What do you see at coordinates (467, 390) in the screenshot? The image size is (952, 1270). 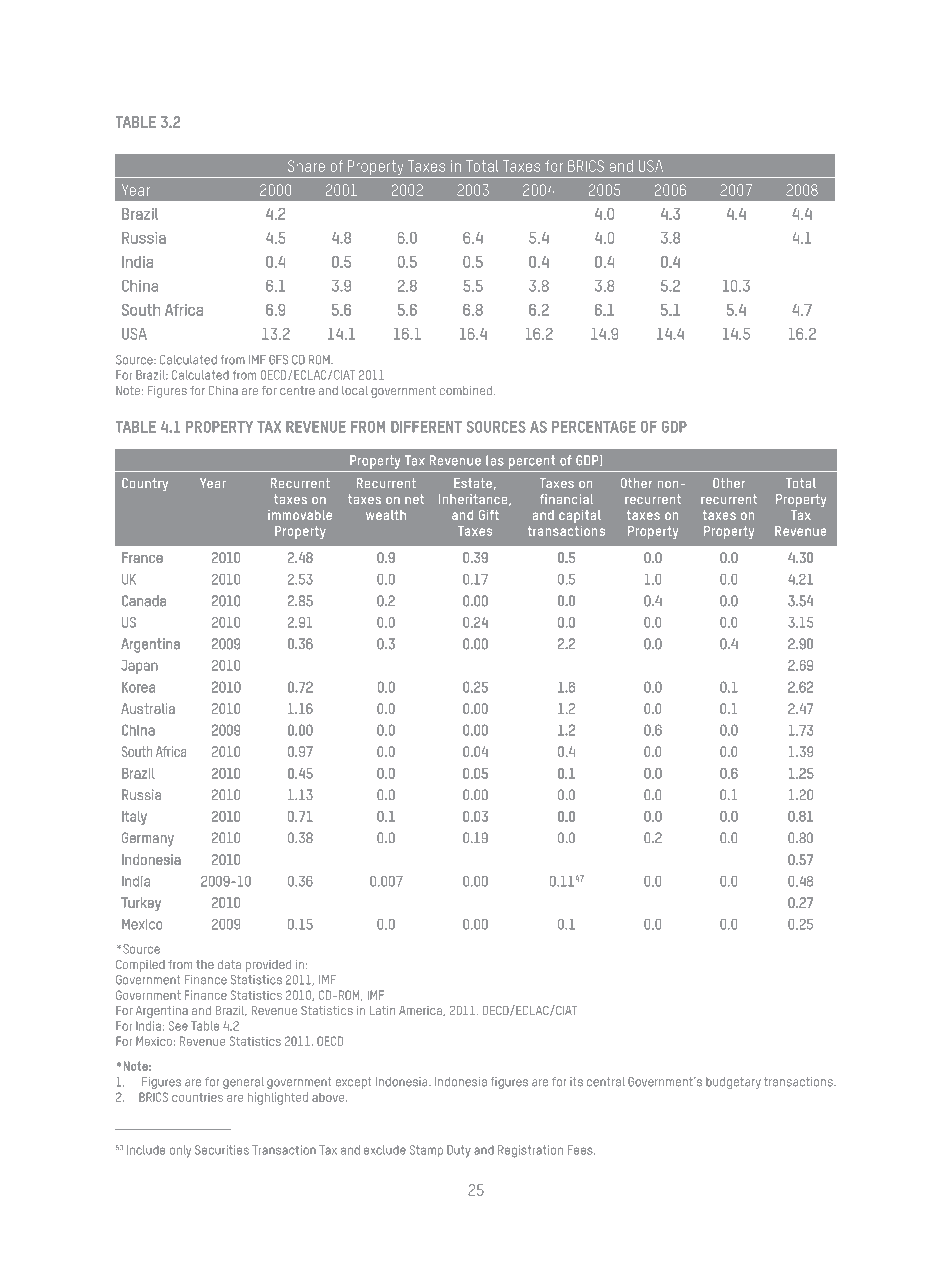 I see `combined` at bounding box center [467, 390].
